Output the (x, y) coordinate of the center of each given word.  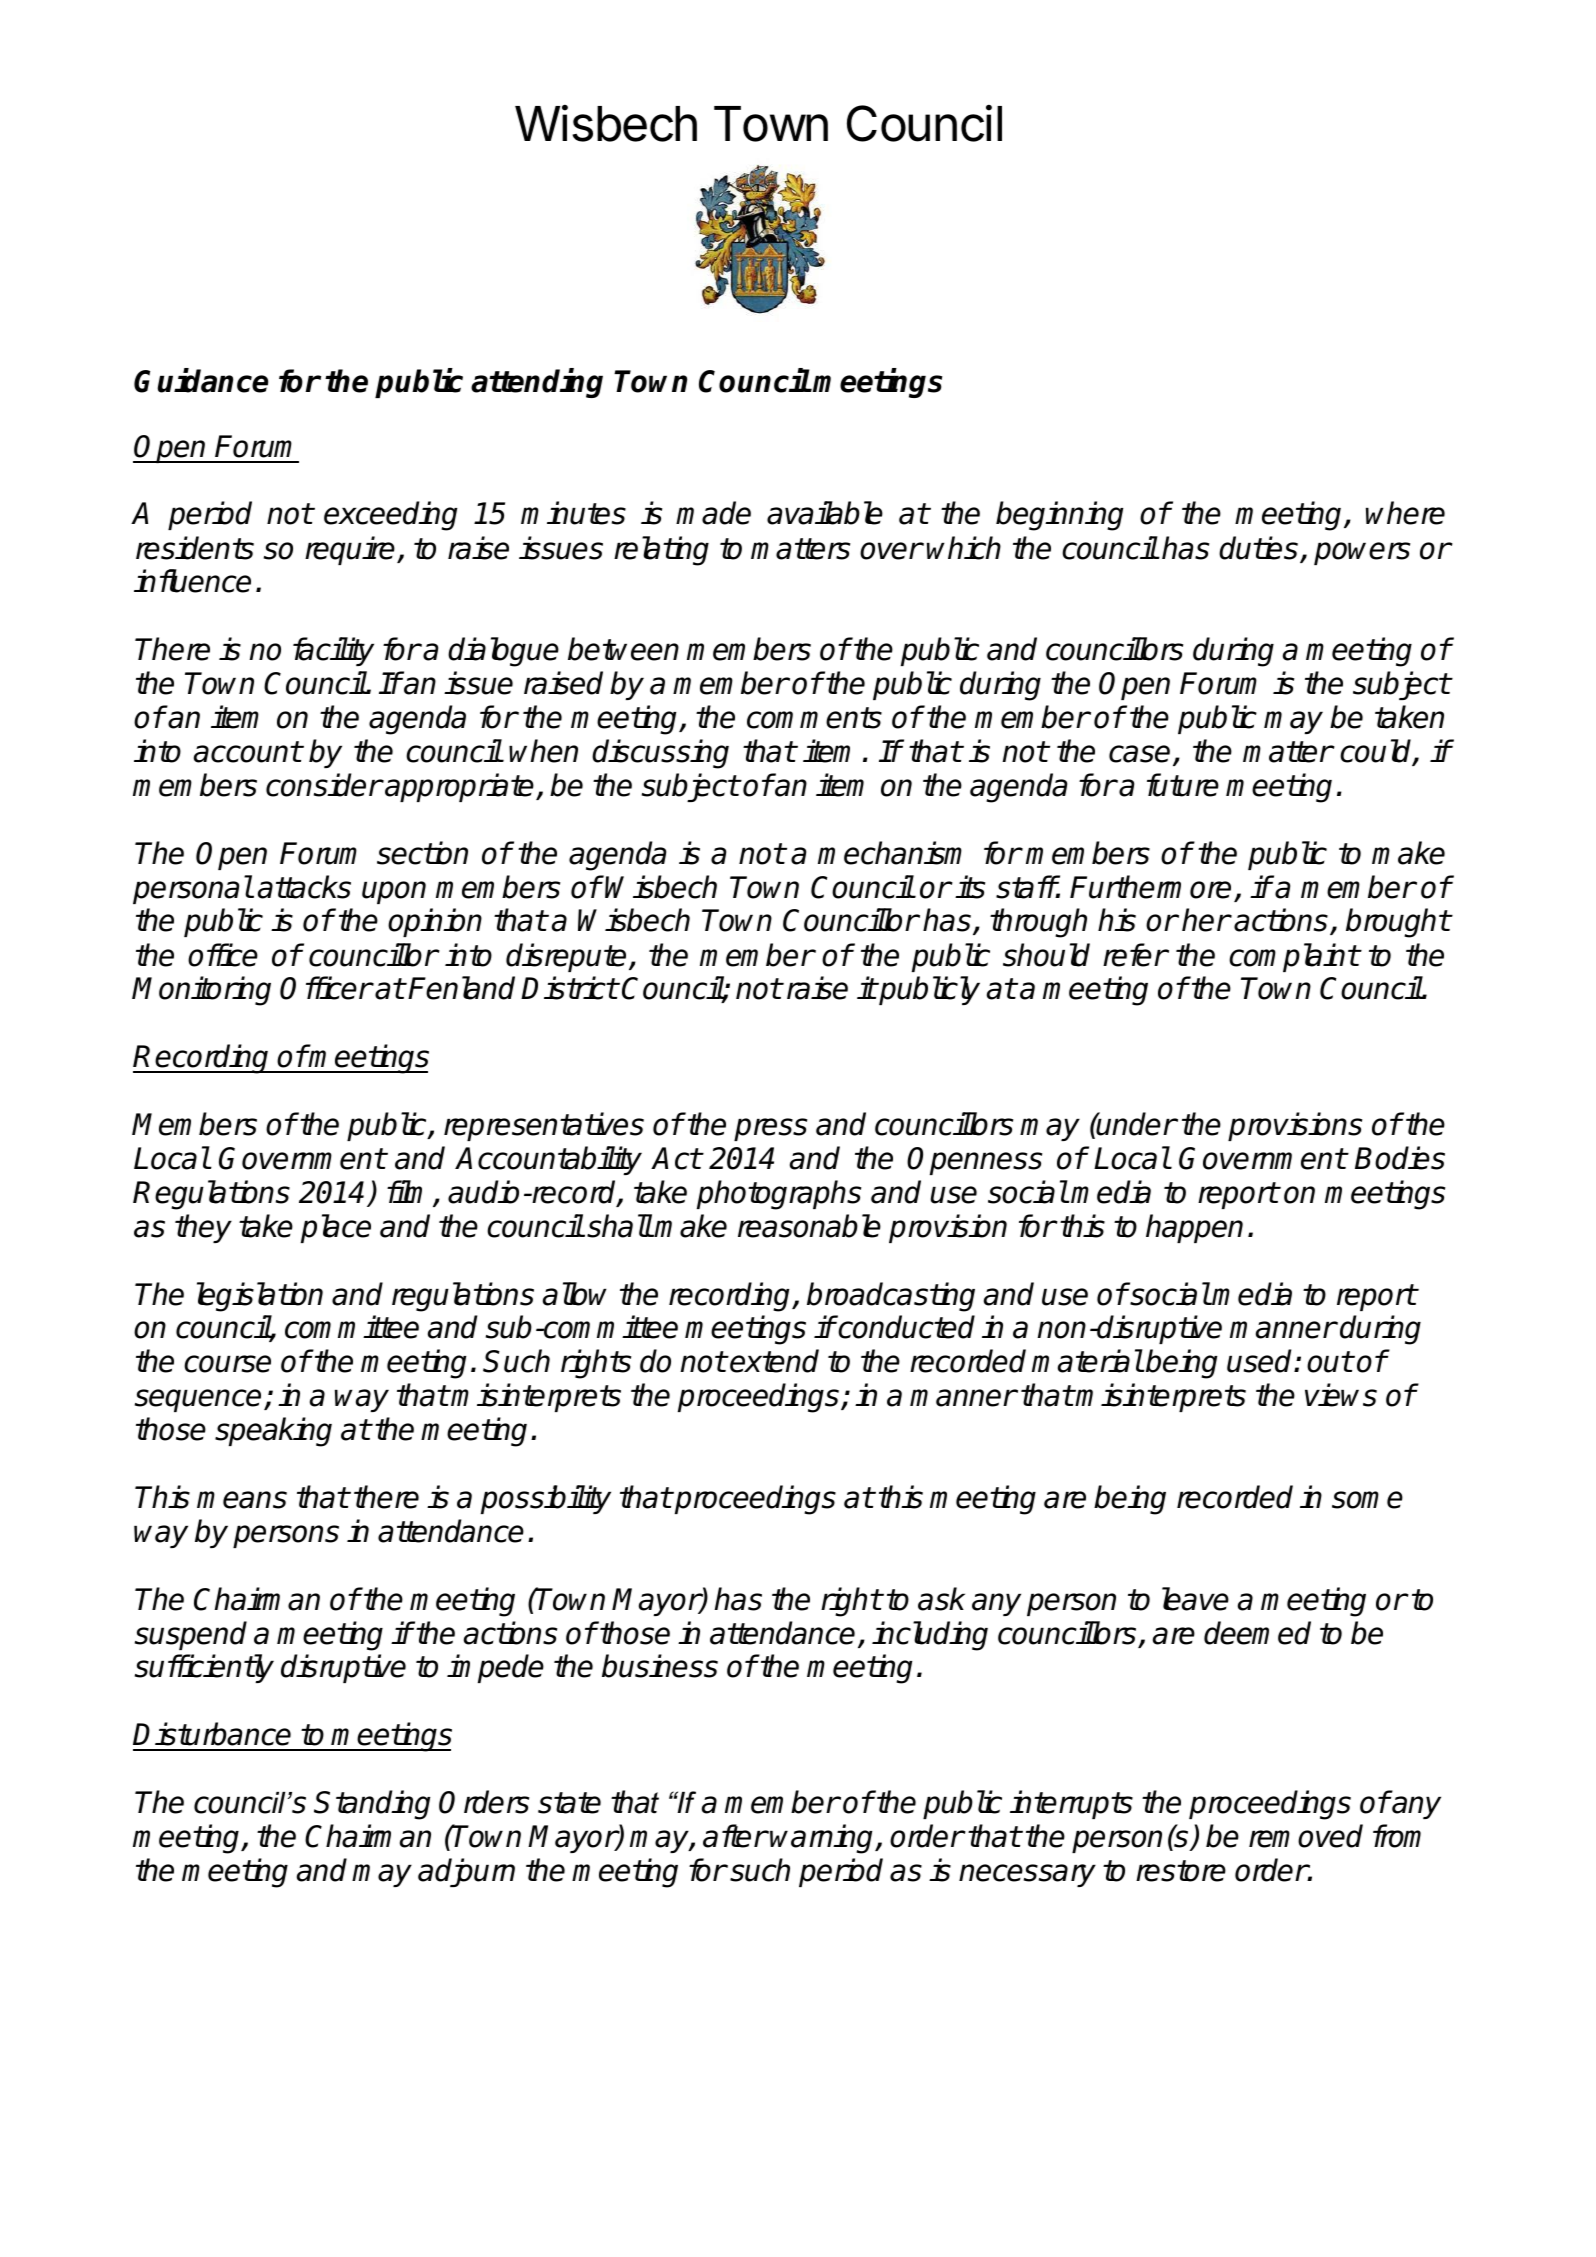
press (770, 1129)
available (825, 513)
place (336, 1228)
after (735, 1836)
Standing (372, 1805)
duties (1258, 548)
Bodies (1400, 1158)
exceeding (390, 516)
